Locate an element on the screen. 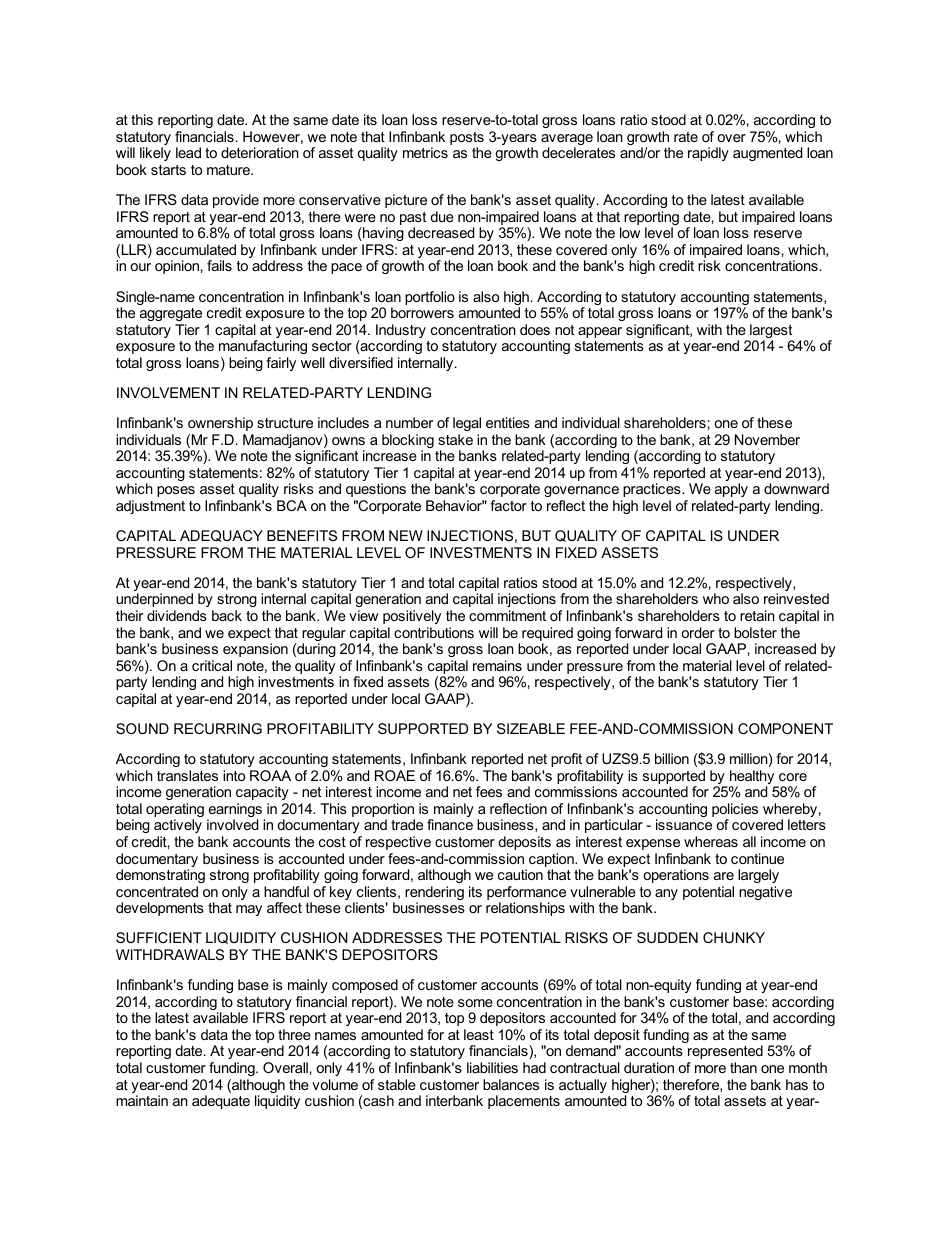  back is located at coordinates (227, 615).
